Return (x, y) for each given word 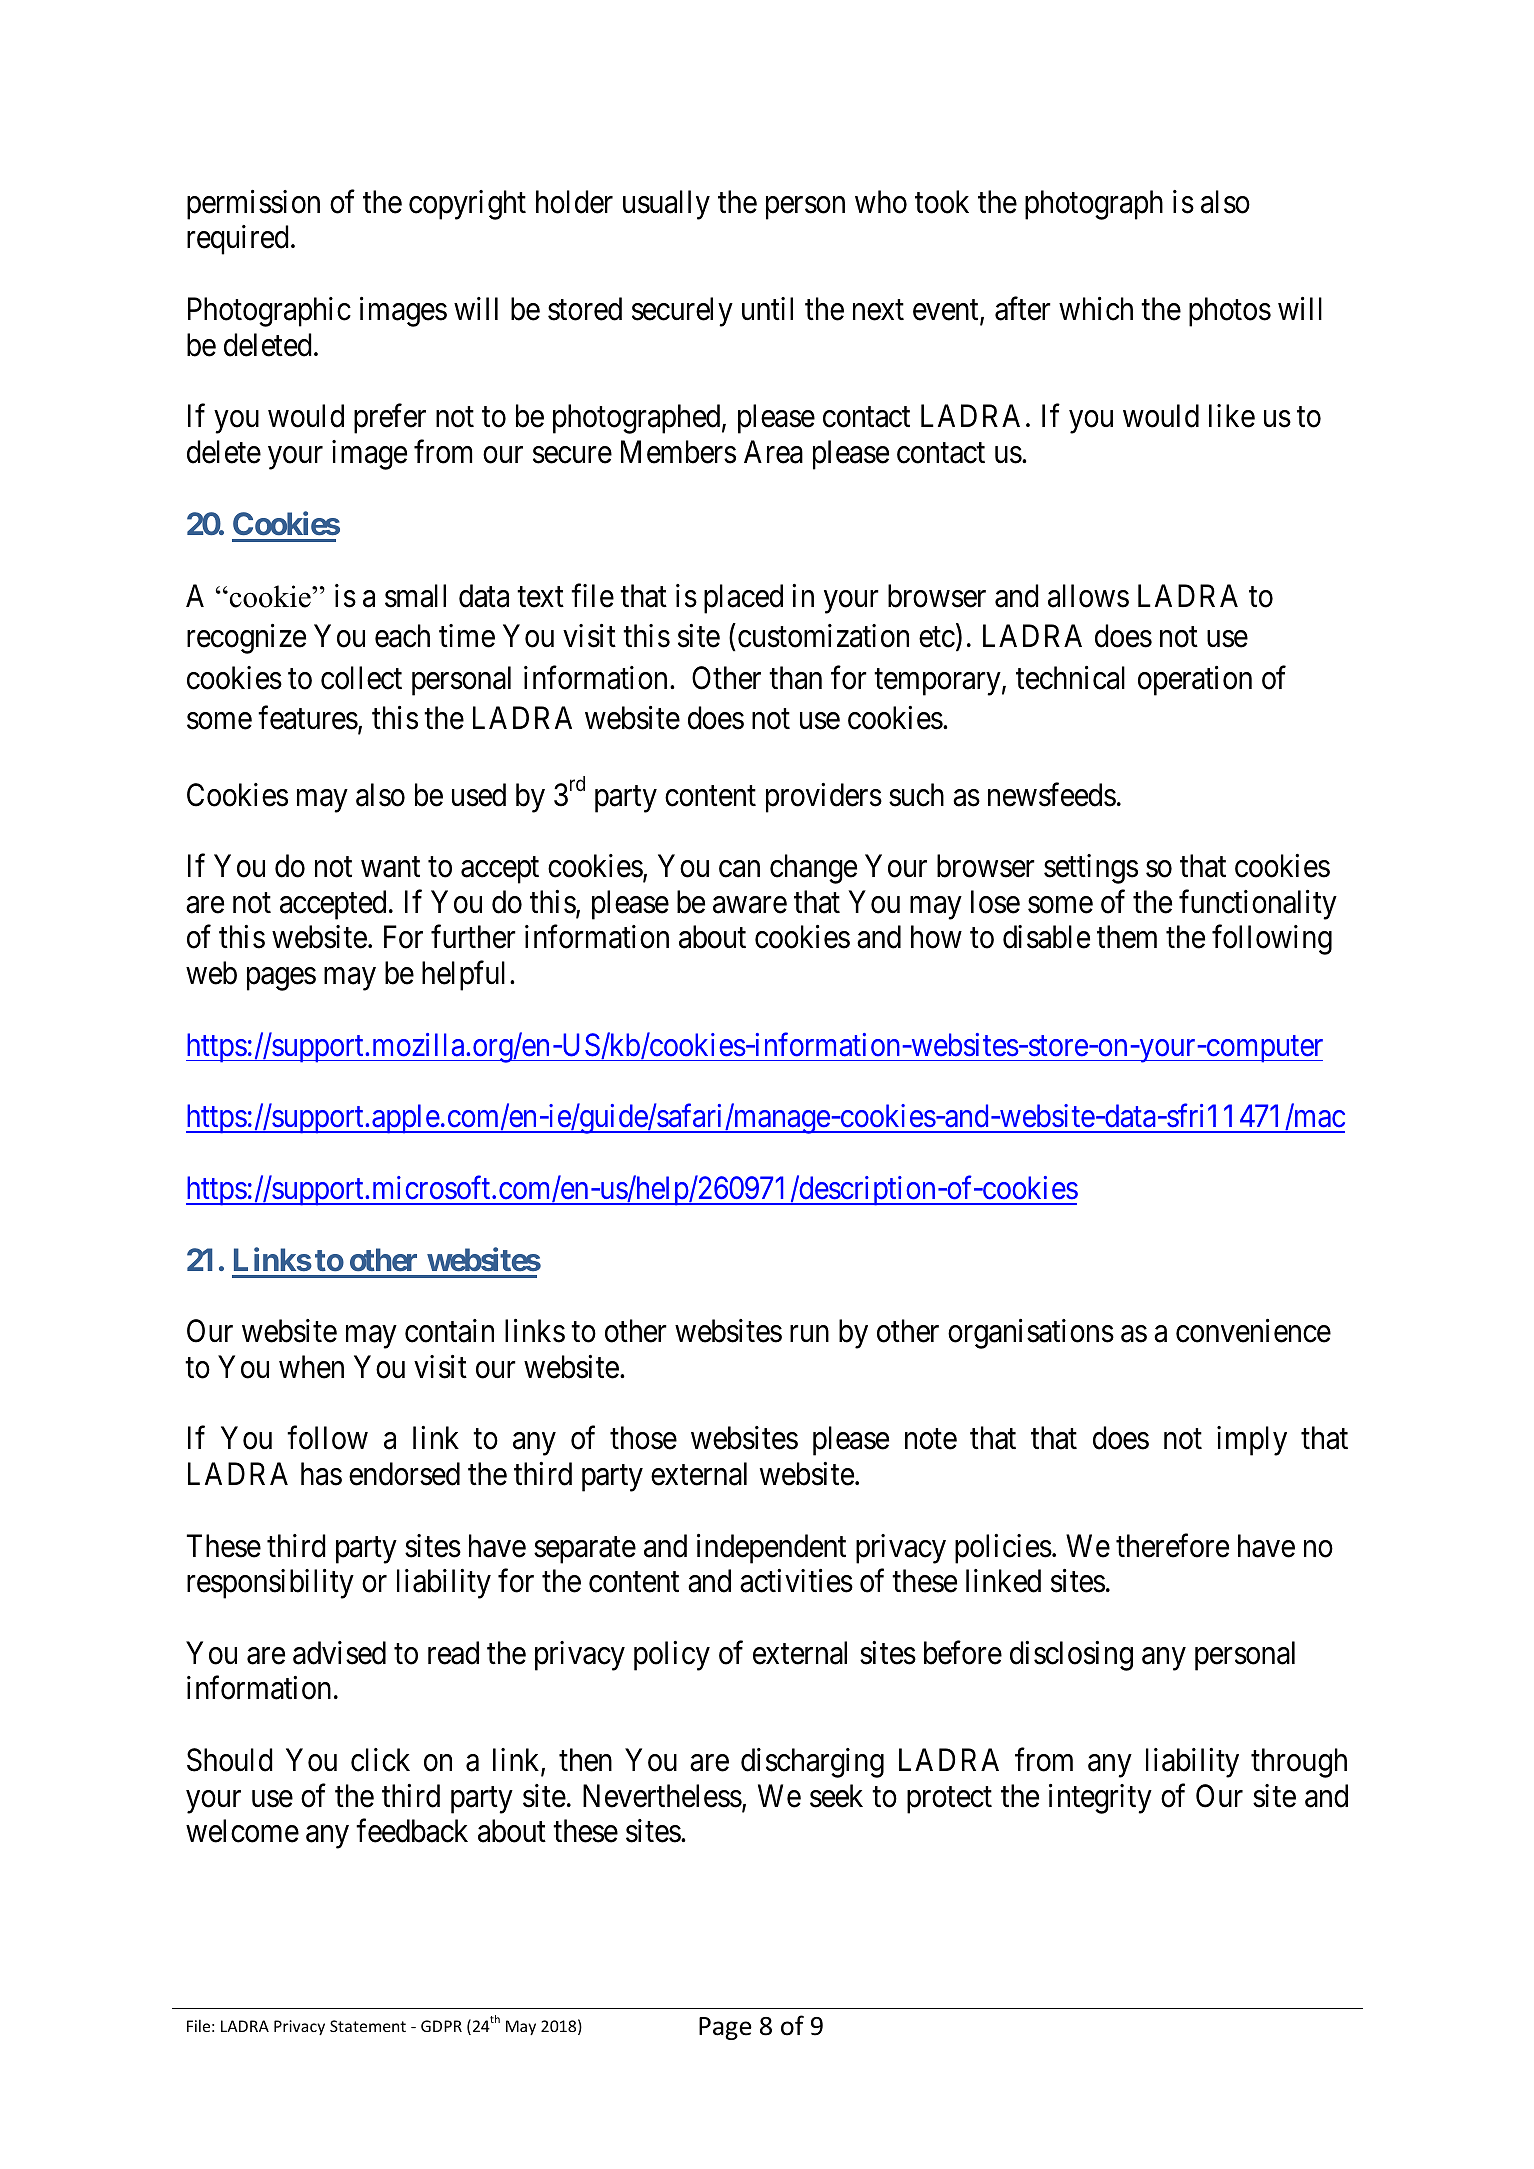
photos (1230, 312)
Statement (368, 2026)
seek (836, 1796)
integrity (1100, 1799)
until (767, 308)
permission (253, 205)
